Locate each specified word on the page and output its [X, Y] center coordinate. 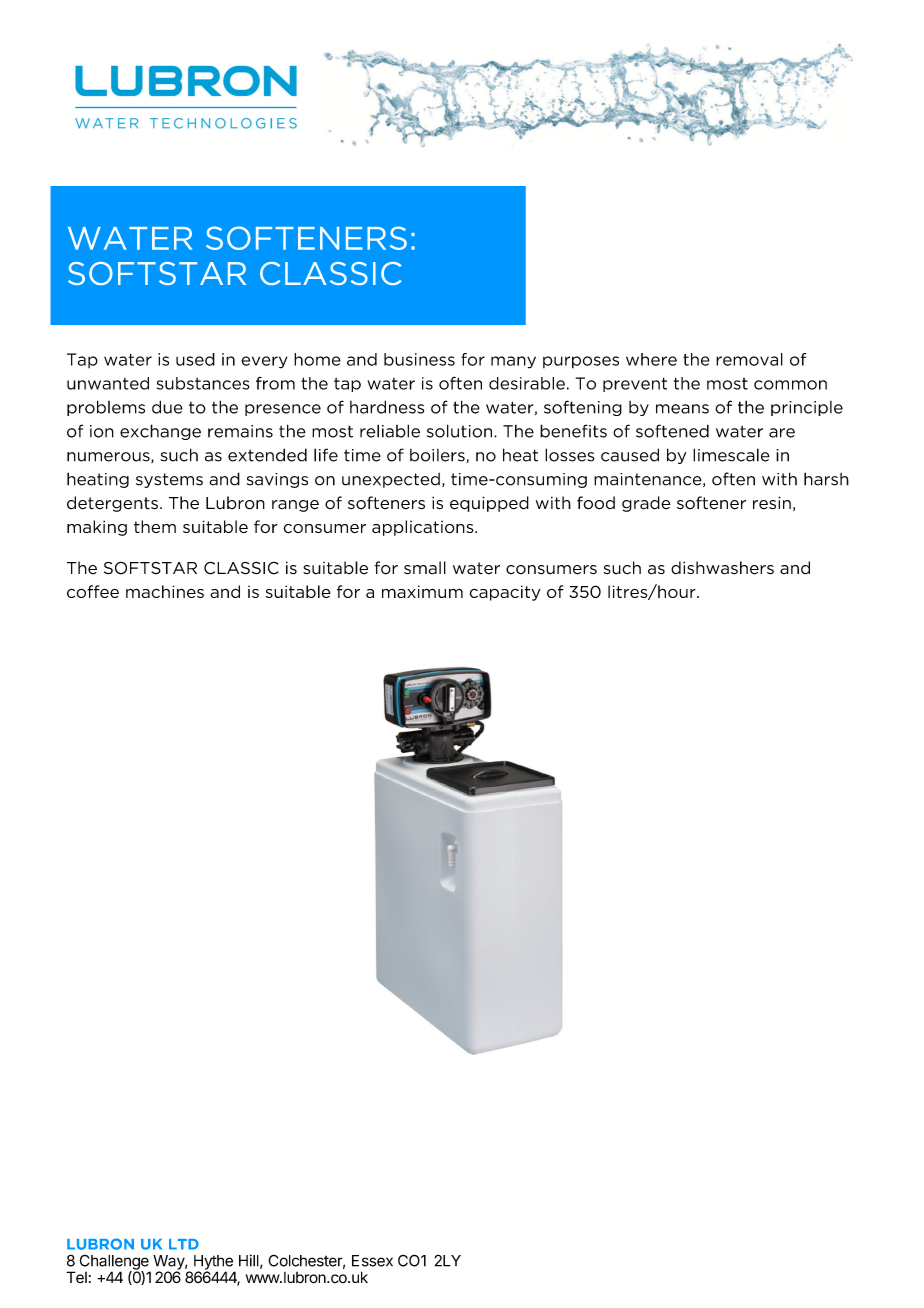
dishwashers [722, 568]
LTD [184, 1244]
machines [165, 591]
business [419, 359]
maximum [422, 591]
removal [749, 359]
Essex [372, 1261]
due [167, 407]
